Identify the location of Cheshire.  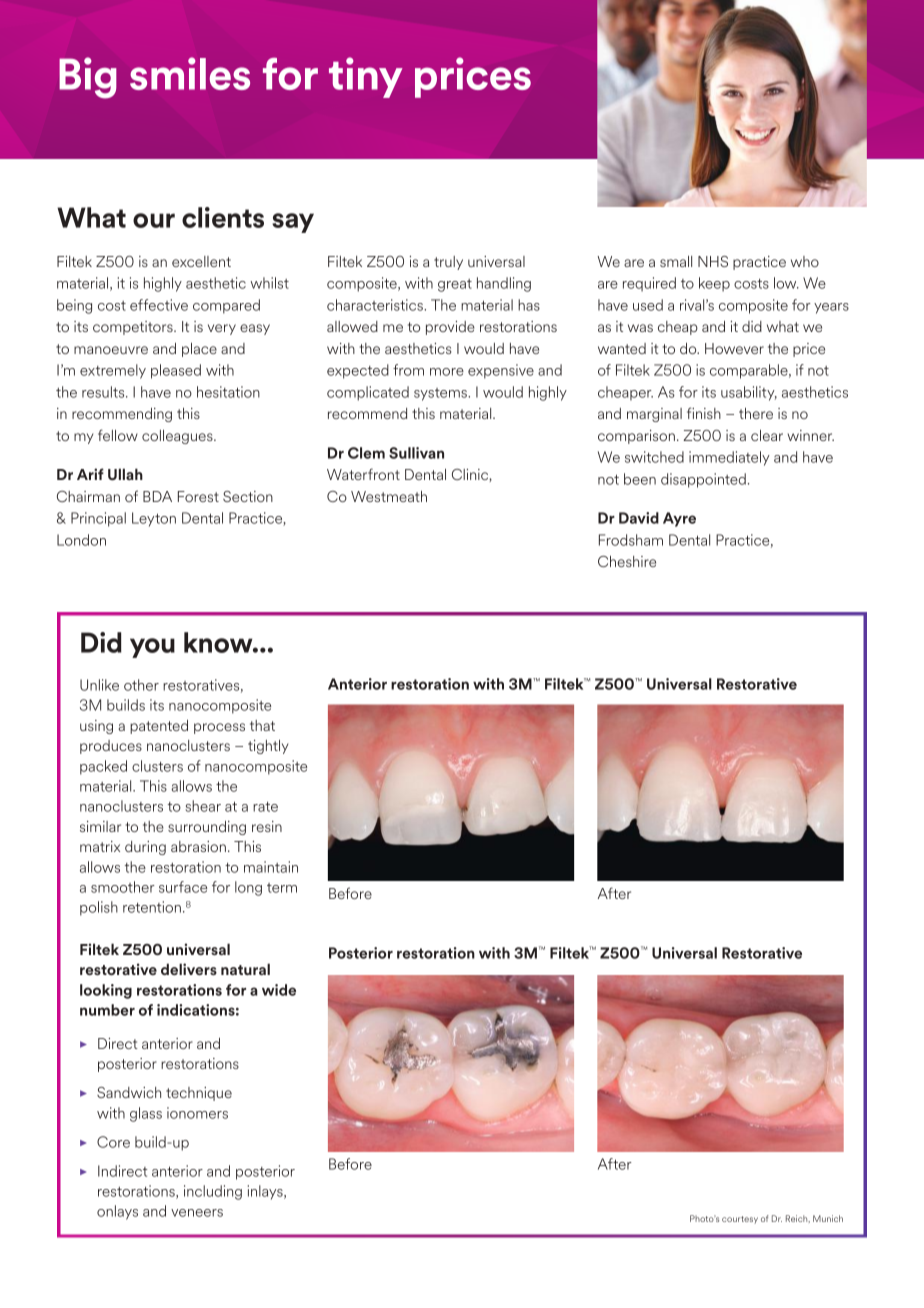
(627, 561).
